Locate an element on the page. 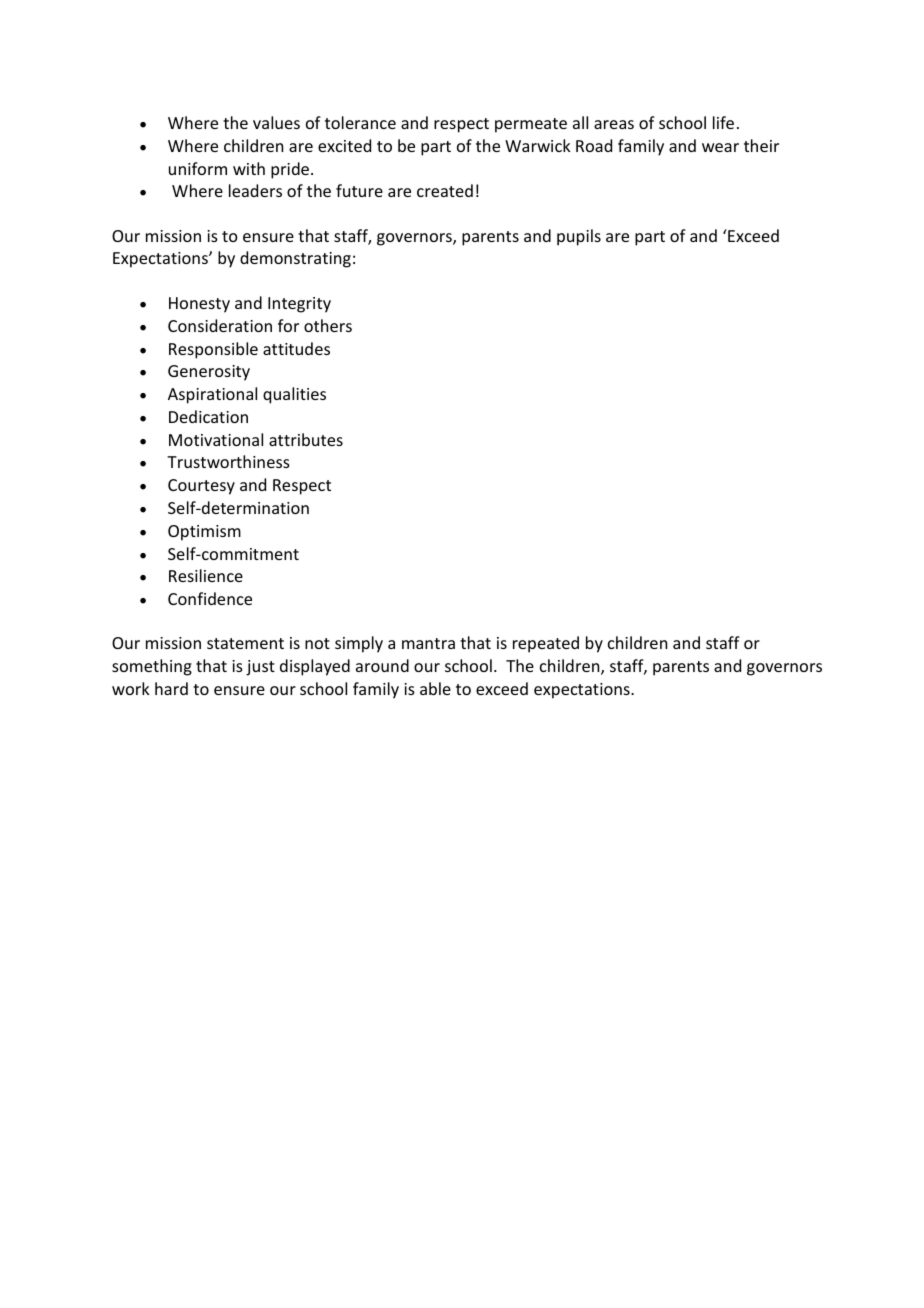  uniform is located at coordinates (198, 168).
